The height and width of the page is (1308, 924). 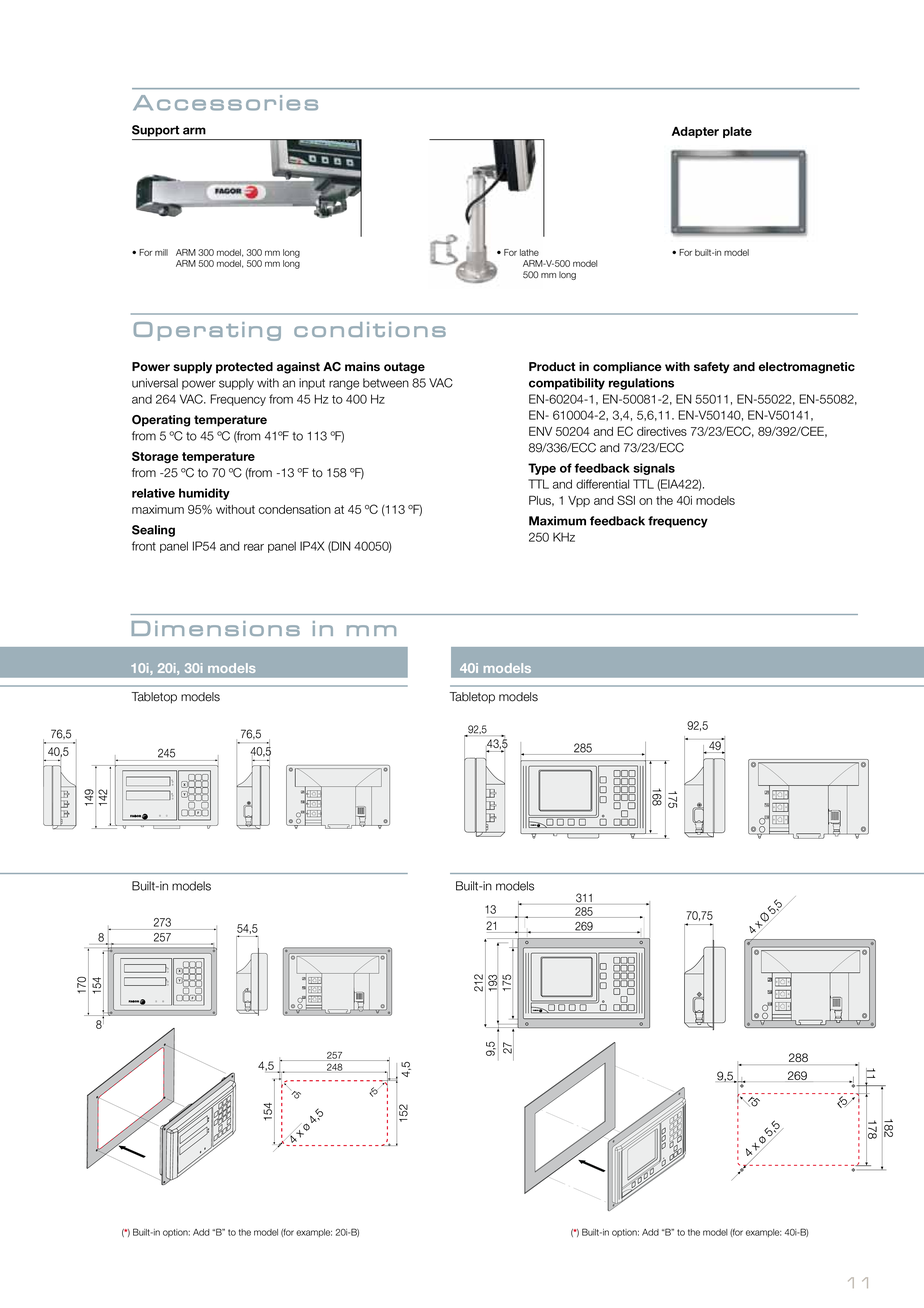 What do you see at coordinates (695, 132) in the page?
I see `Adapter` at bounding box center [695, 132].
